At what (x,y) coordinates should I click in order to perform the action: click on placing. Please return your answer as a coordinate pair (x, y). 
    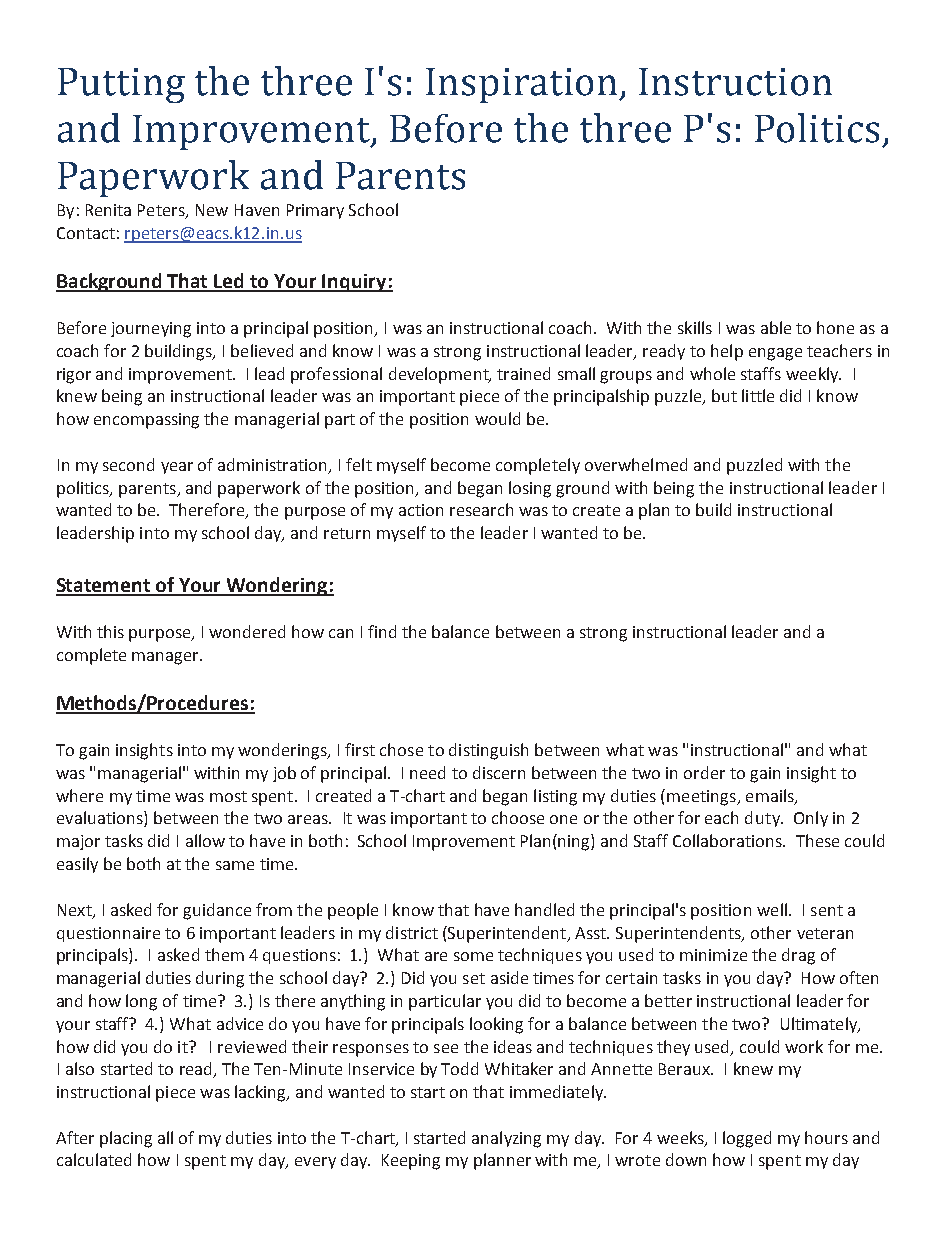
    Looking at the image, I should click on (126, 1139).
